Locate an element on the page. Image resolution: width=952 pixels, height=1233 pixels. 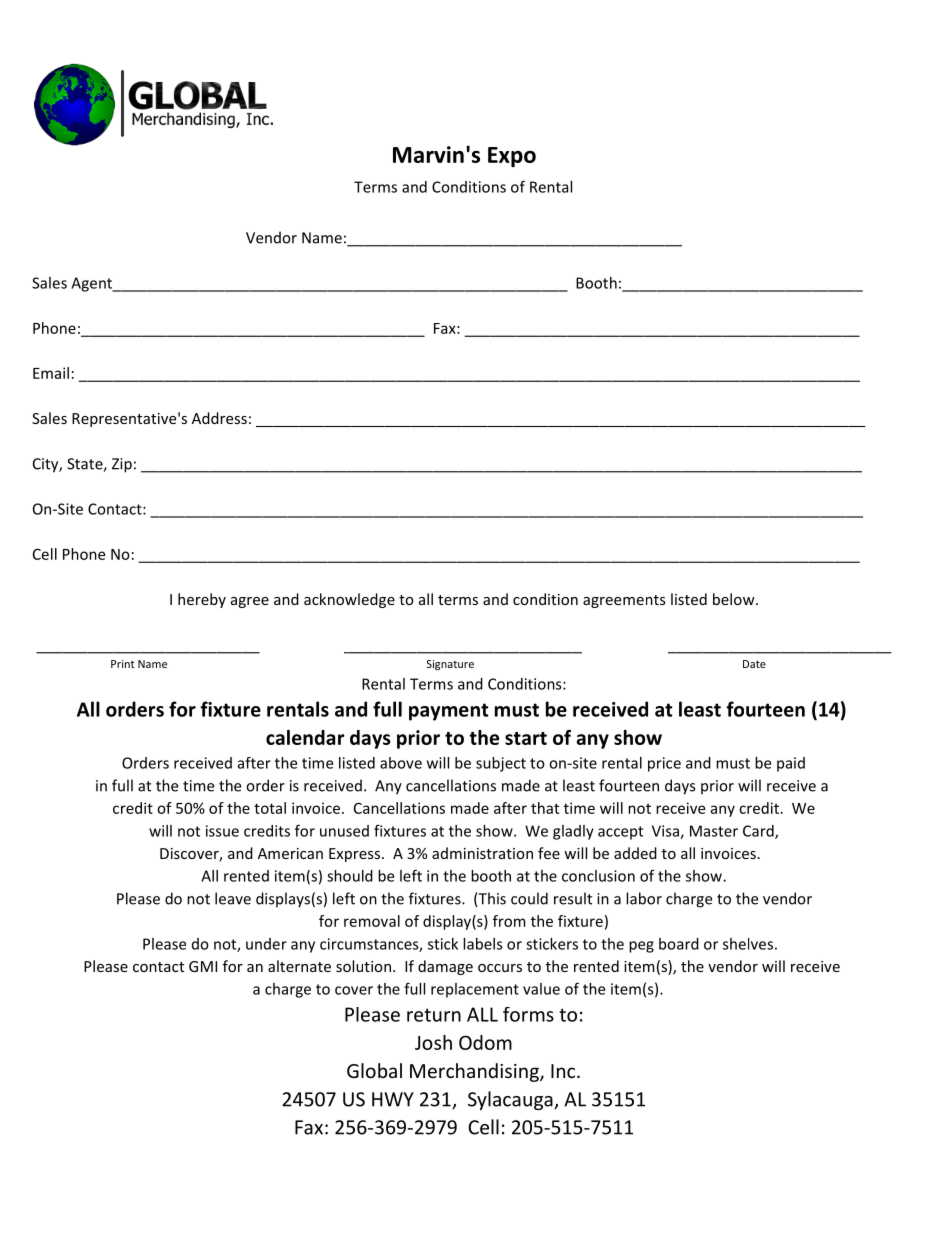
above is located at coordinates (401, 763).
